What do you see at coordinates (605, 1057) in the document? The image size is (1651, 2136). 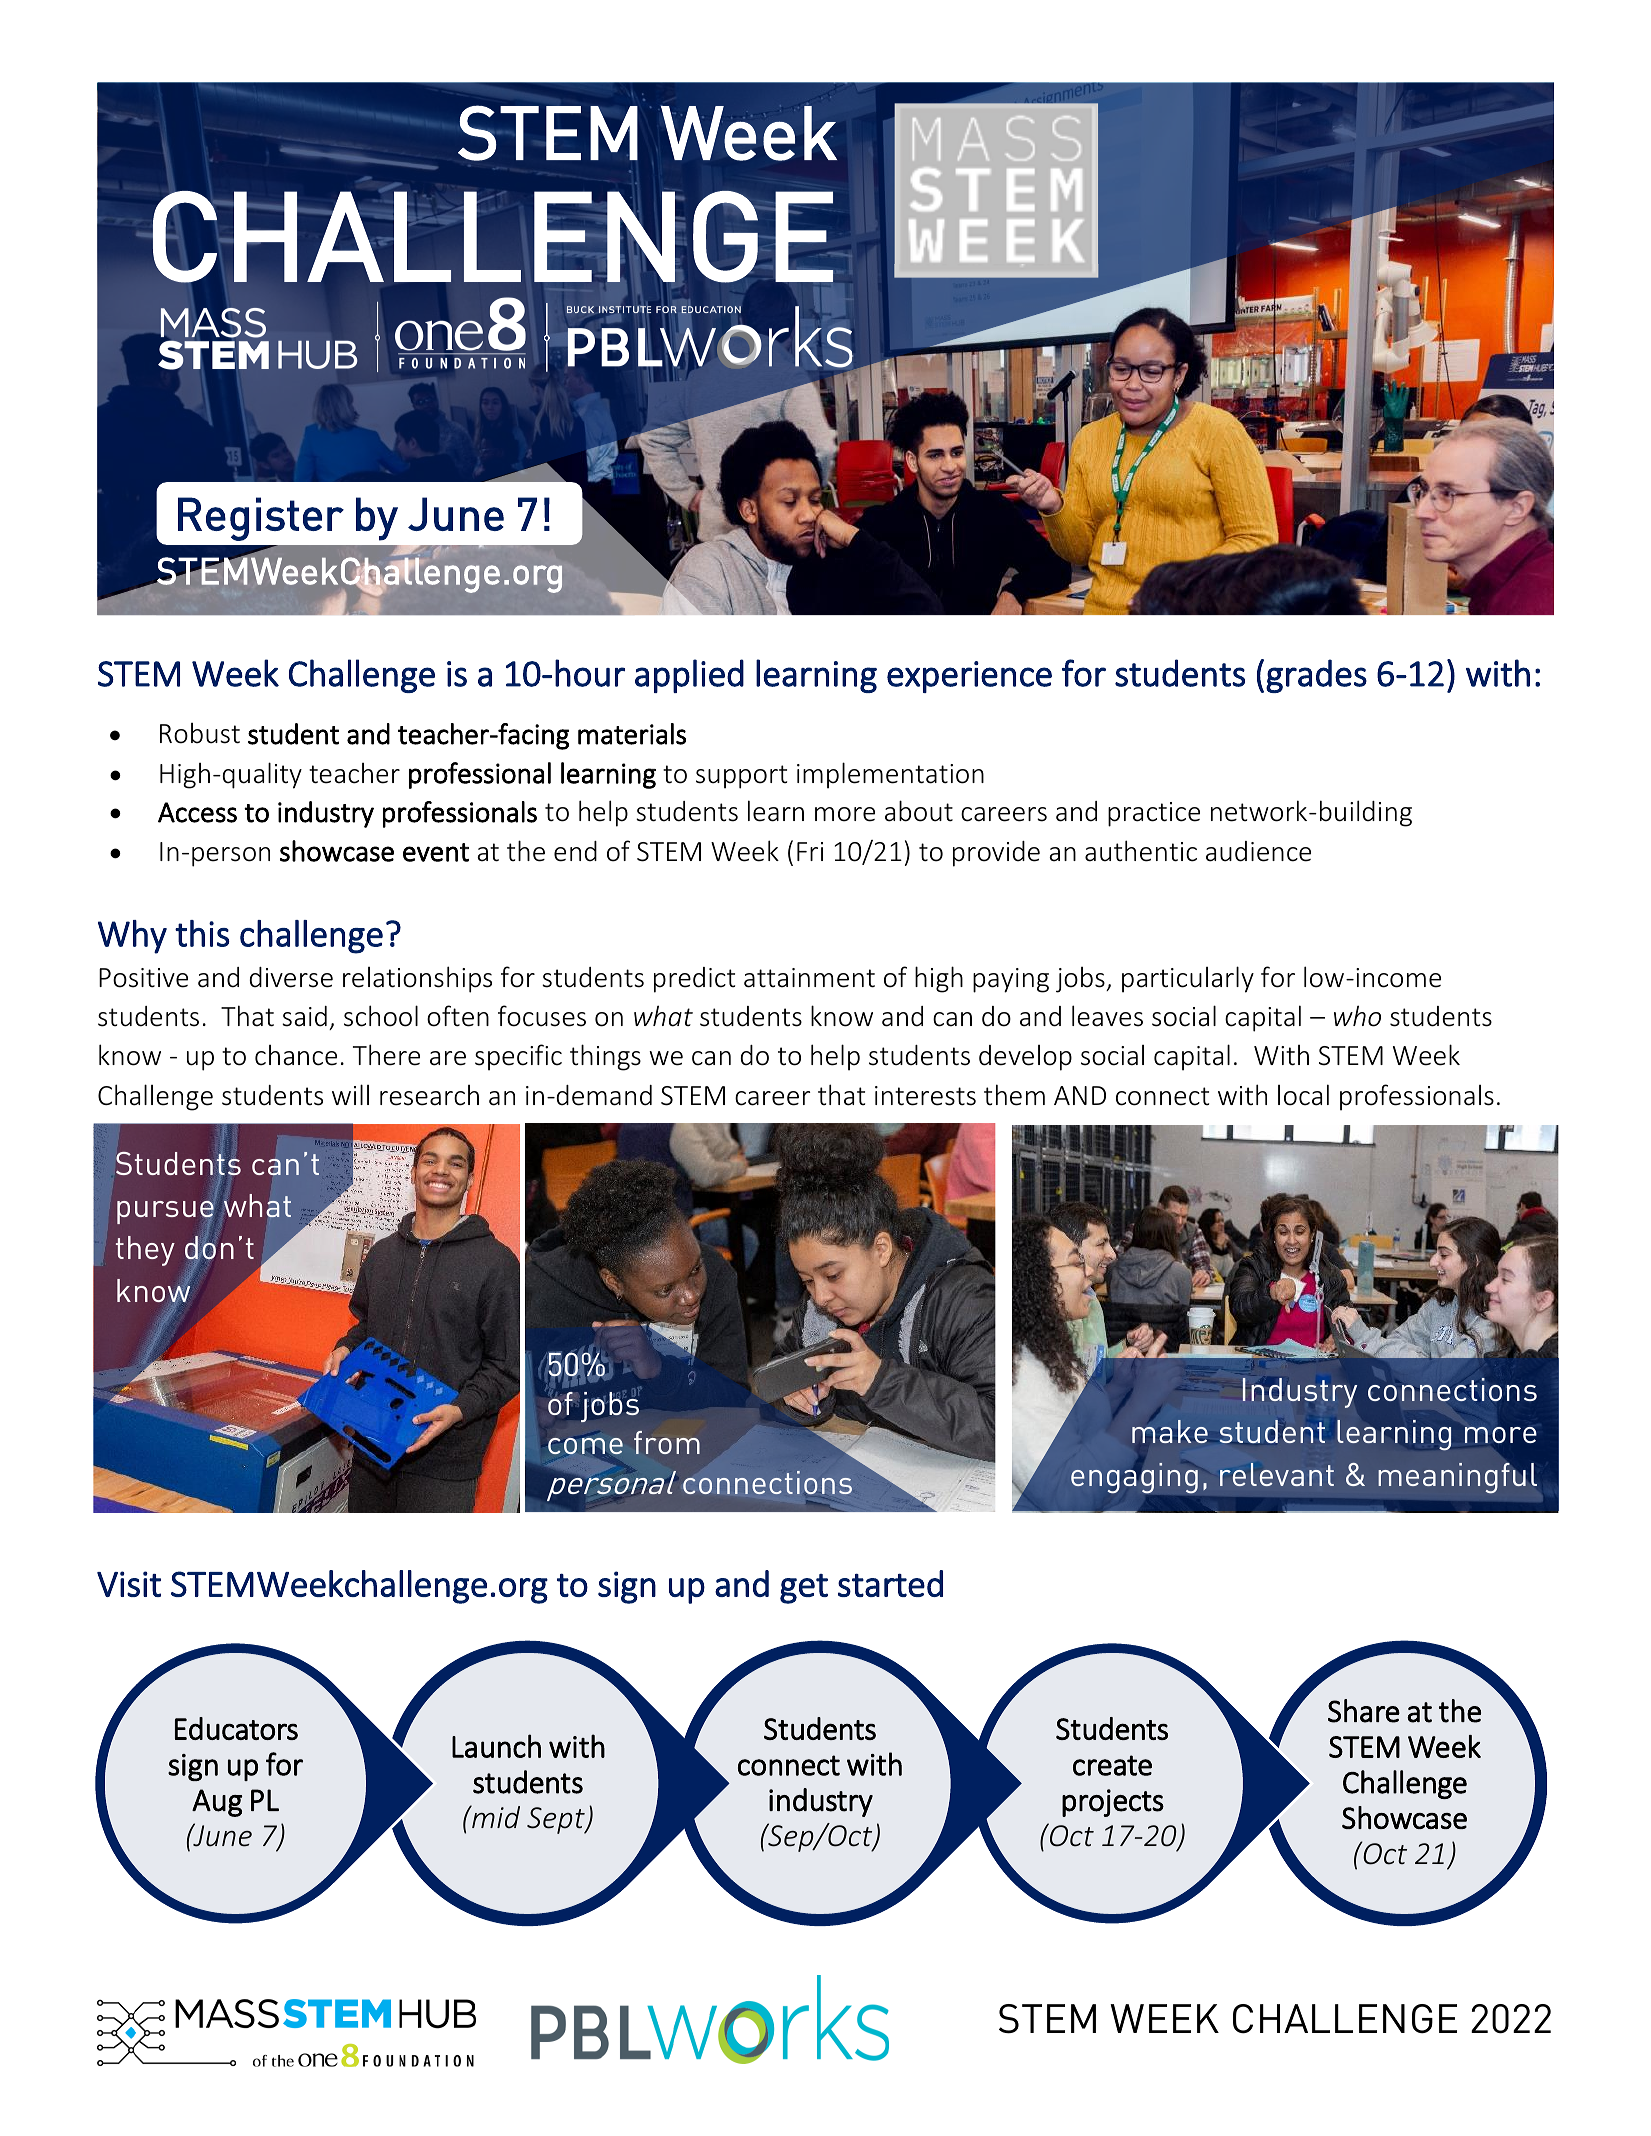 I see `things` at bounding box center [605, 1057].
